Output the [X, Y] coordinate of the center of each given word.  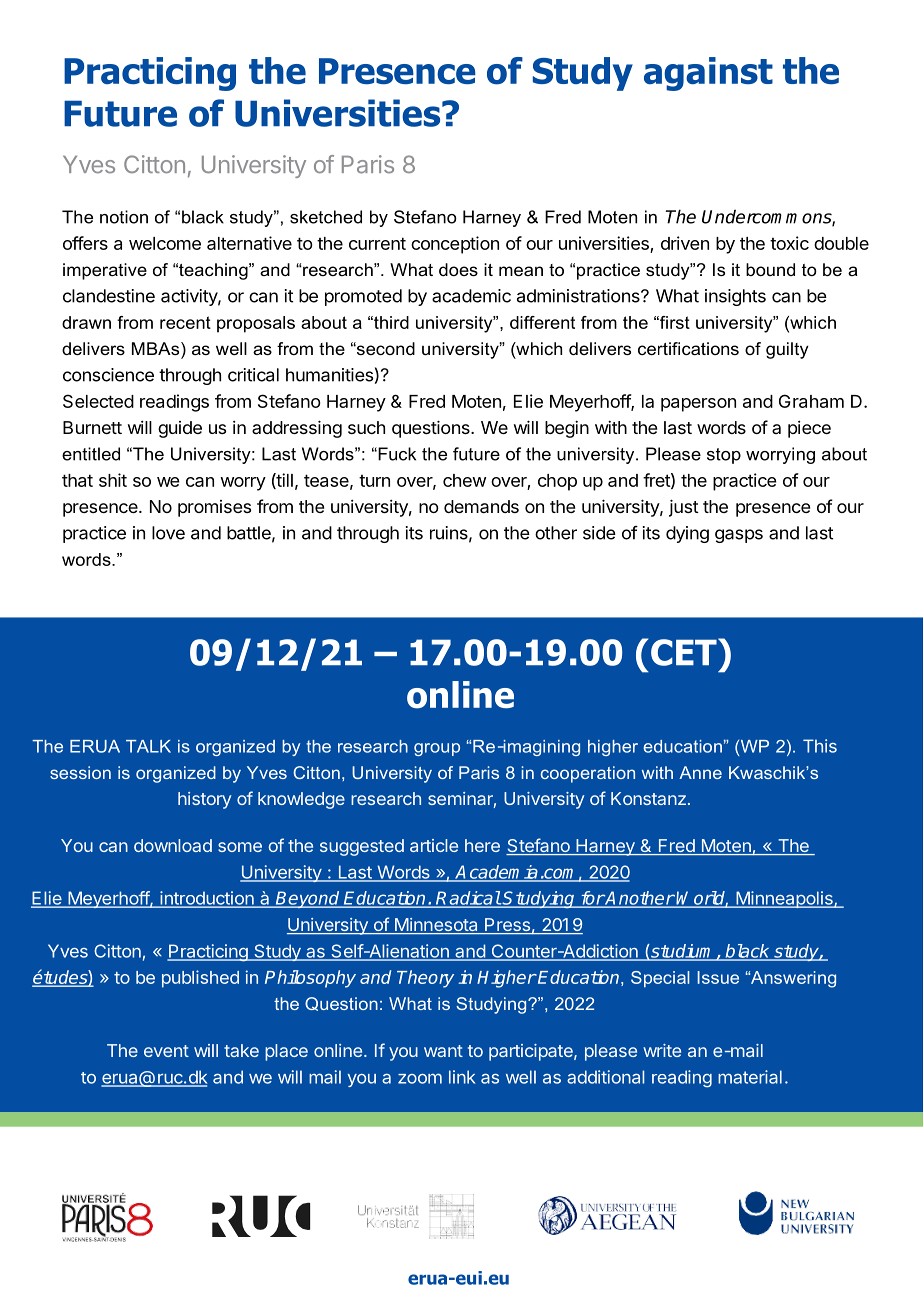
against [708, 74]
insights [735, 297]
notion [124, 217]
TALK [148, 746]
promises [214, 508]
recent [185, 322]
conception [455, 245]
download [173, 845]
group [437, 749]
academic [471, 296]
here [482, 845]
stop [724, 456]
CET [685, 652]
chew [464, 480]
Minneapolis [784, 899]
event [166, 1051]
